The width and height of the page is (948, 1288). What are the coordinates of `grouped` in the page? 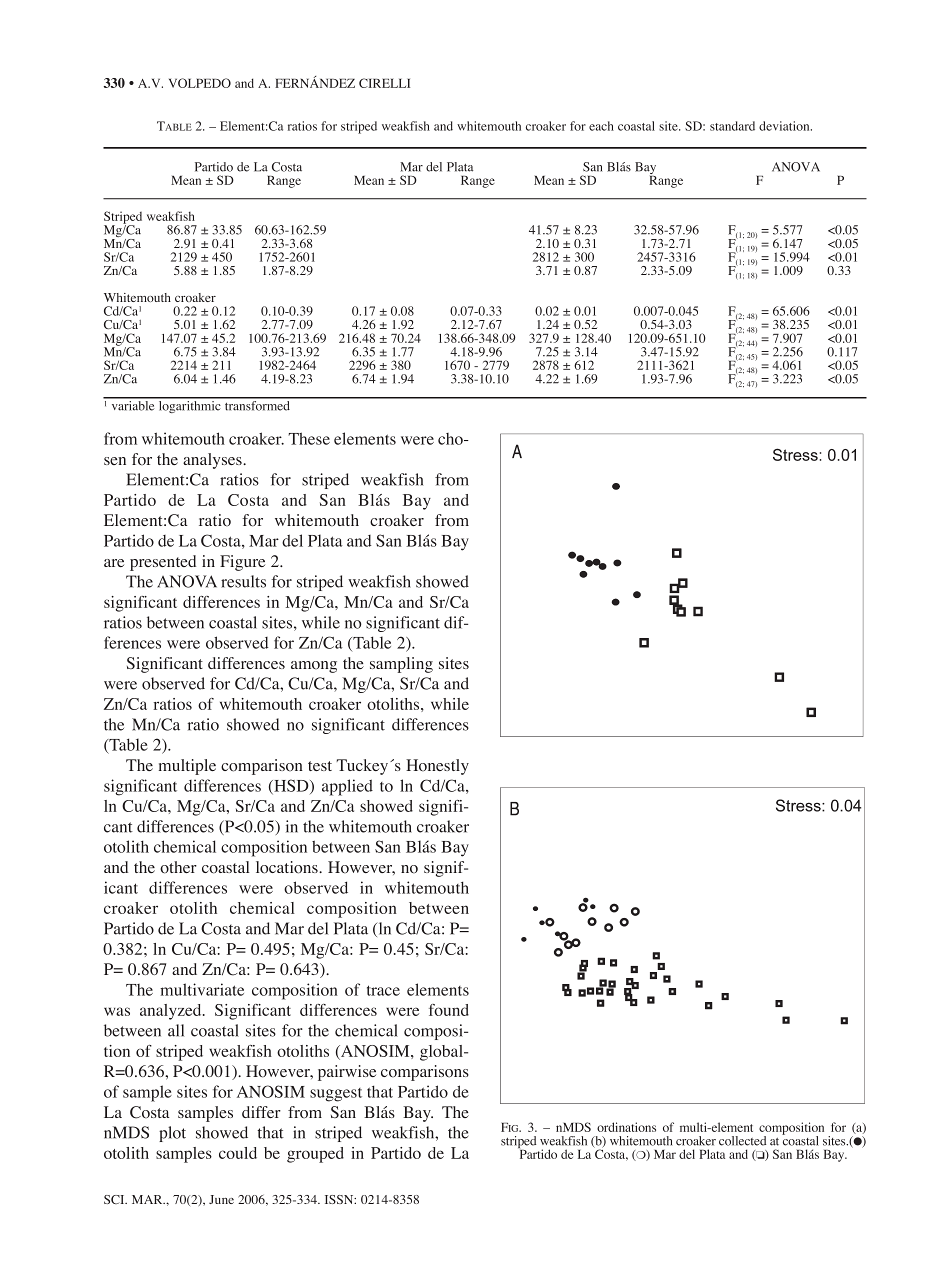 It's located at (315, 1155).
